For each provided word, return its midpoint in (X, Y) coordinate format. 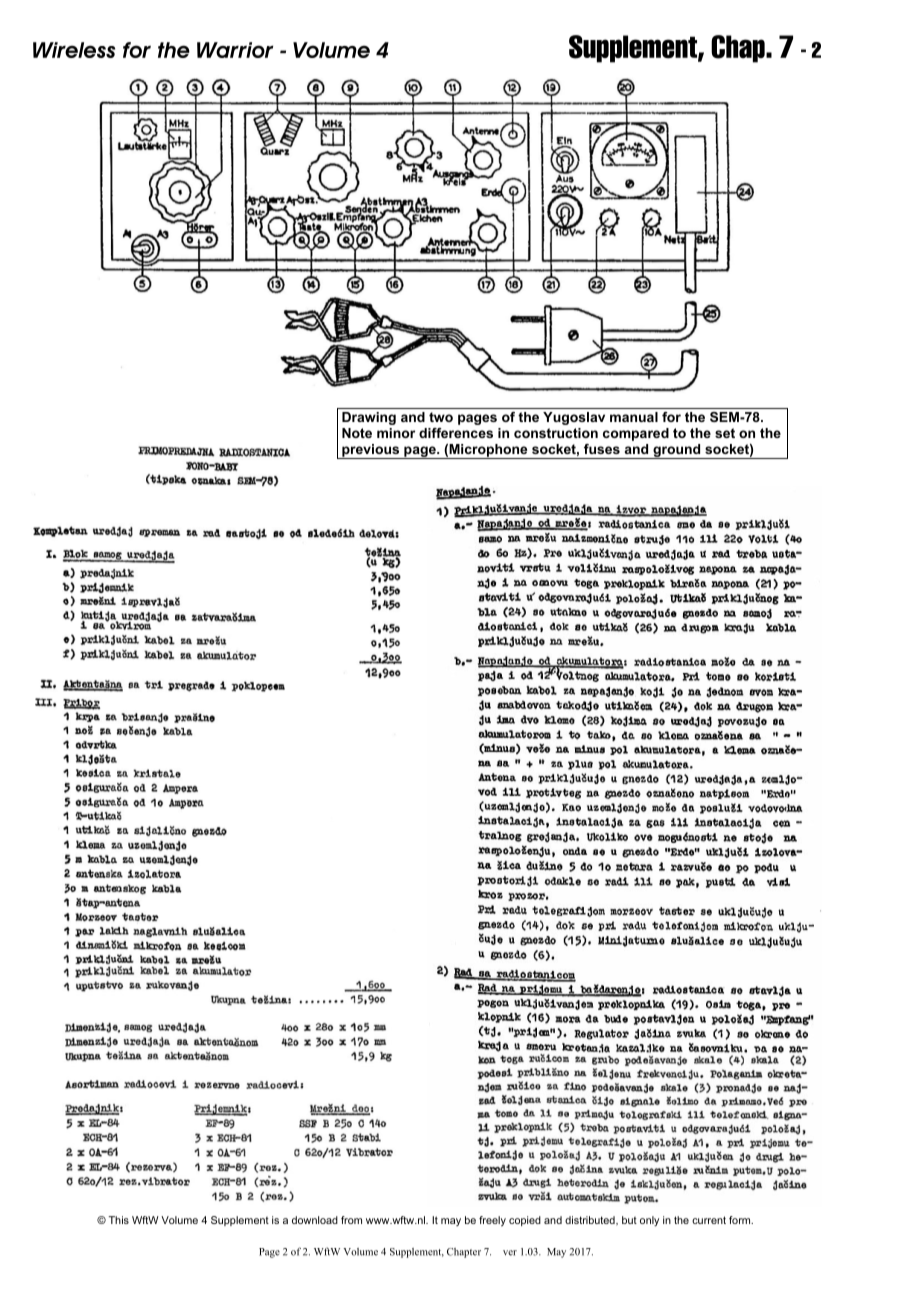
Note (357, 433)
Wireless (74, 50)
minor (396, 433)
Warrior (235, 50)
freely (492, 1221)
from (351, 1220)
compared (636, 434)
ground (677, 451)
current (709, 1220)
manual (634, 417)
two (441, 417)
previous (371, 451)
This (118, 1220)
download (315, 1220)
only (649, 1221)
